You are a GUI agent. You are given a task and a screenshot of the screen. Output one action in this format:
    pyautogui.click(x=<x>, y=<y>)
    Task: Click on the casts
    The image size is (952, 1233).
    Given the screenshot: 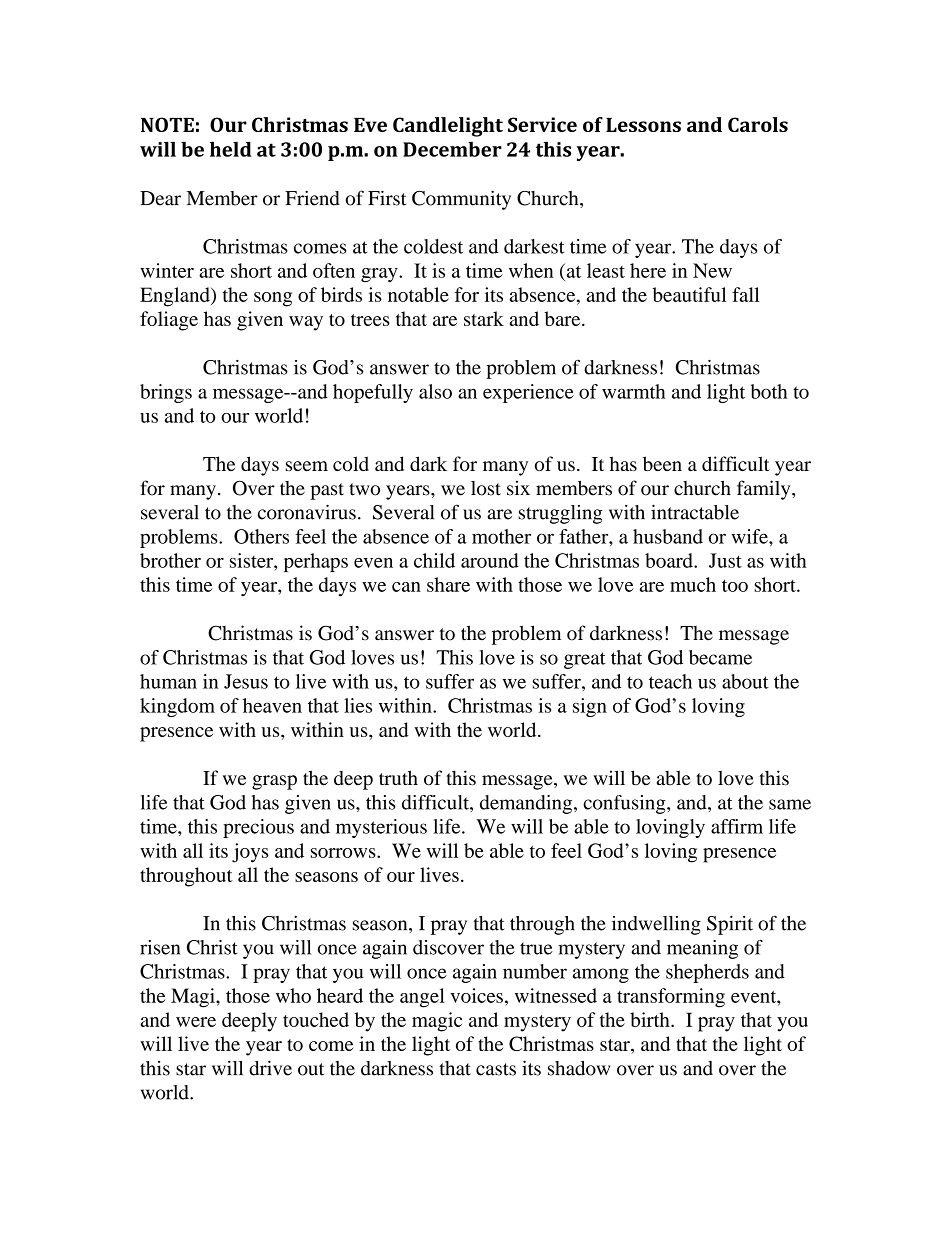 What is the action you would take?
    pyautogui.click(x=496, y=1069)
